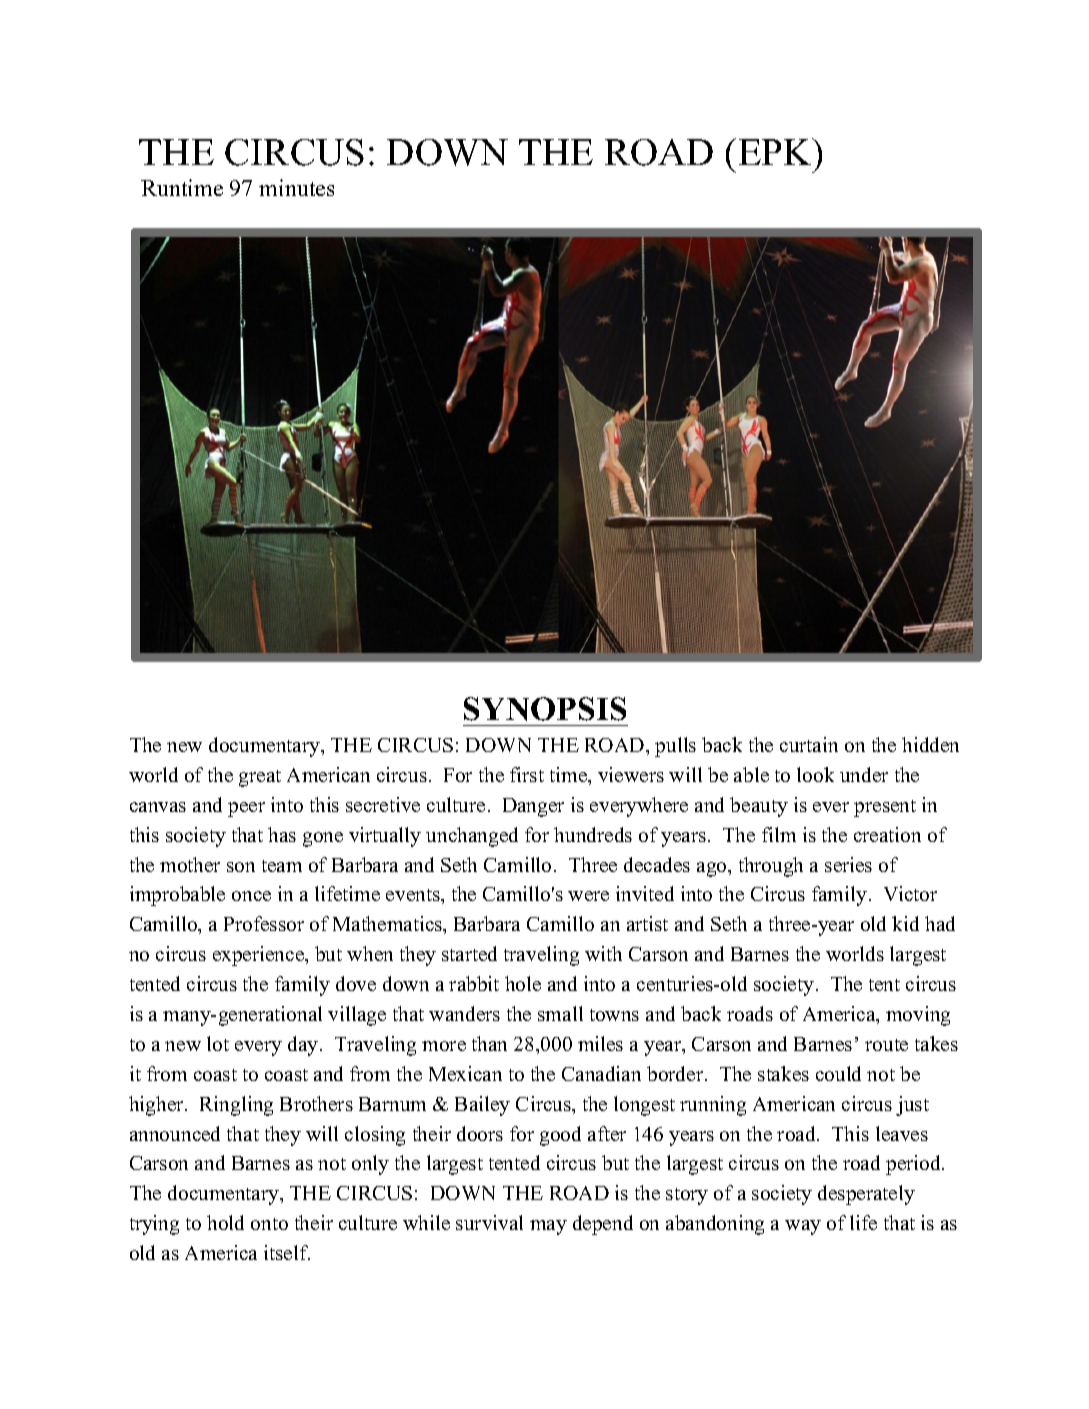  Describe the element at coordinates (930, 744) in the page. I see `hidden` at that location.
